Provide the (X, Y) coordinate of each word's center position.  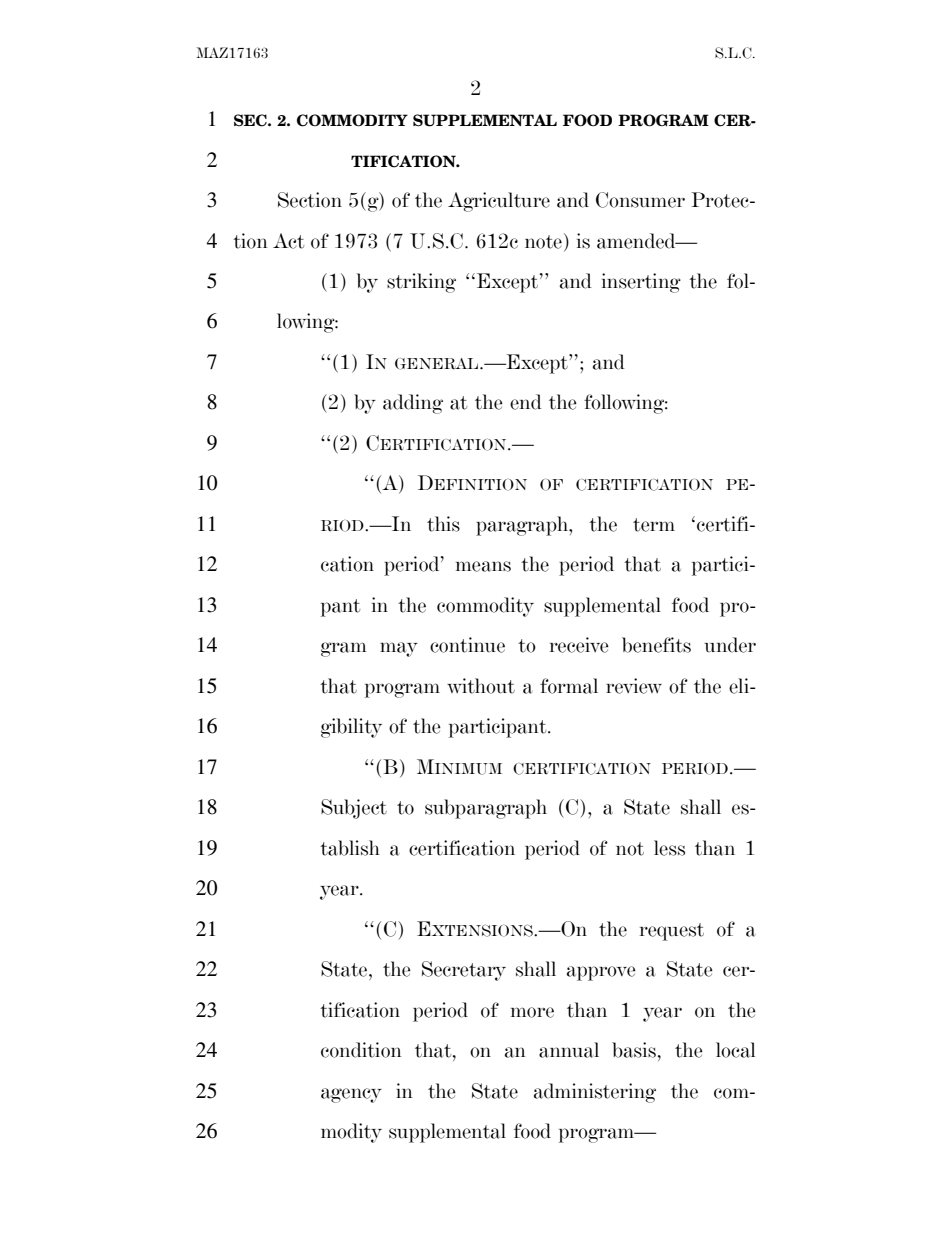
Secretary (464, 971)
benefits (656, 645)
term (654, 525)
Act (288, 241)
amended (637, 241)
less (669, 848)
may (399, 649)
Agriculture (499, 202)
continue (467, 645)
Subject (354, 809)
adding (413, 404)
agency (351, 1095)
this (443, 524)
